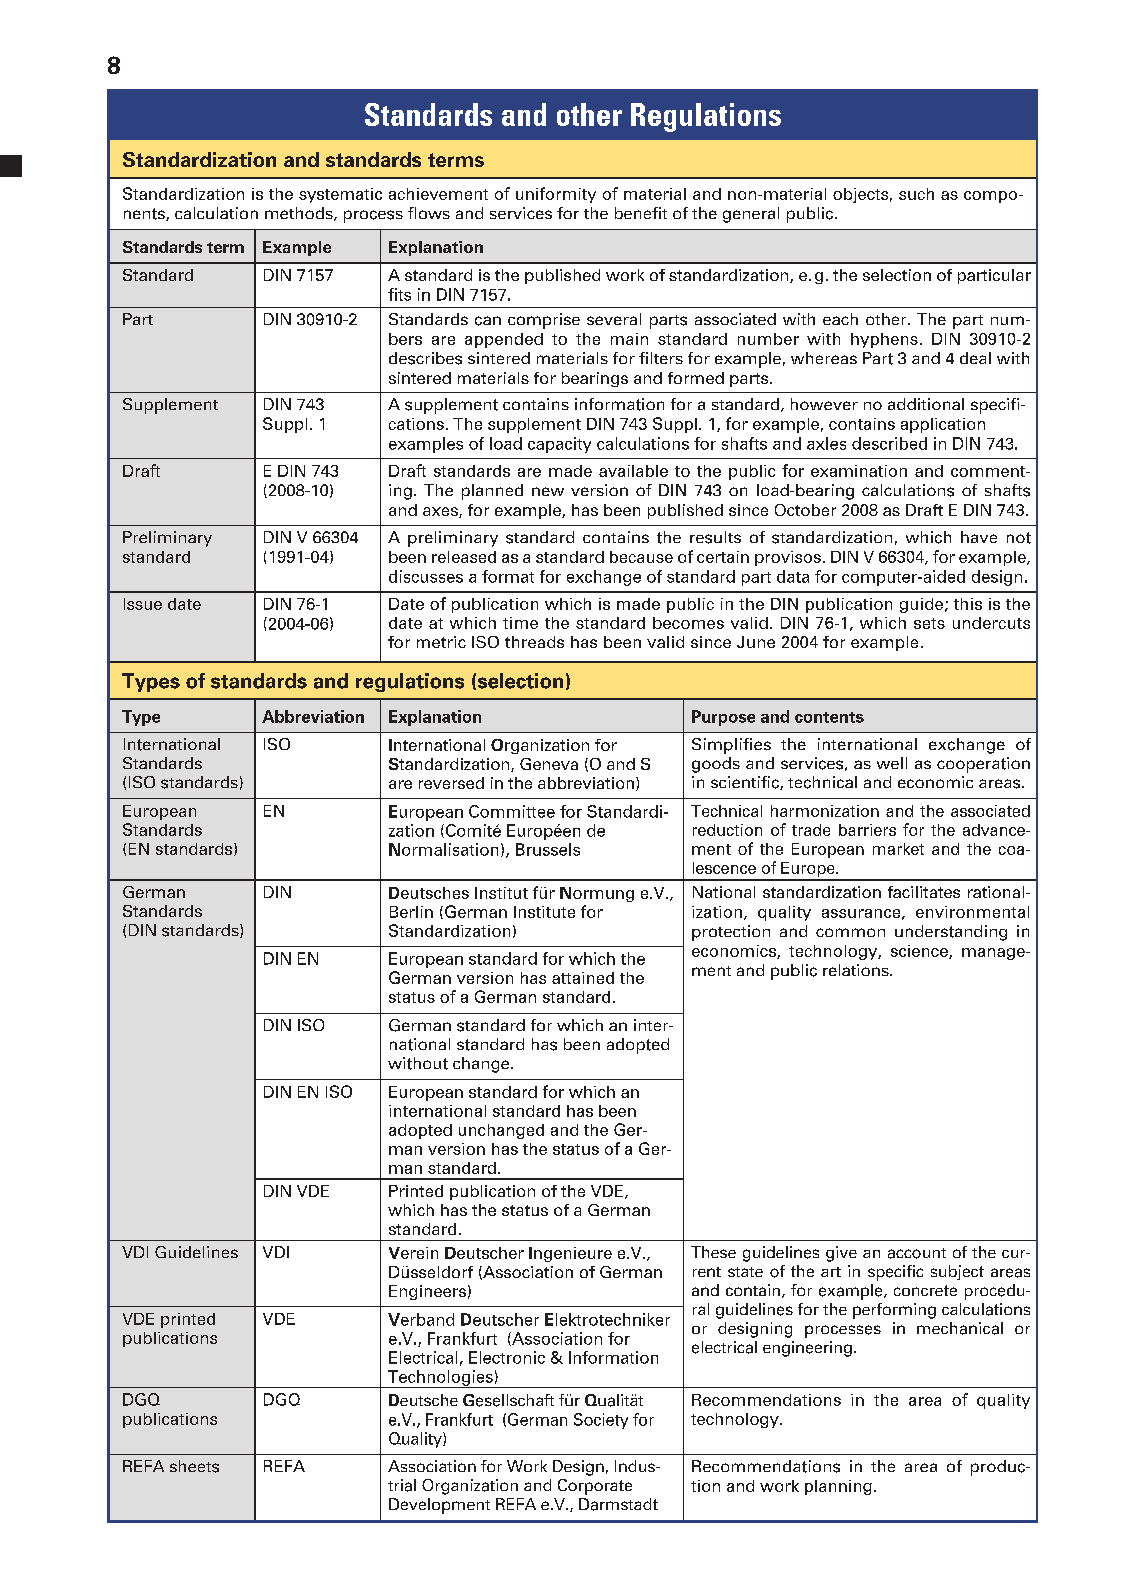 The width and height of the screenshot is (1127, 1589). I want to click on have, so click(979, 537).
